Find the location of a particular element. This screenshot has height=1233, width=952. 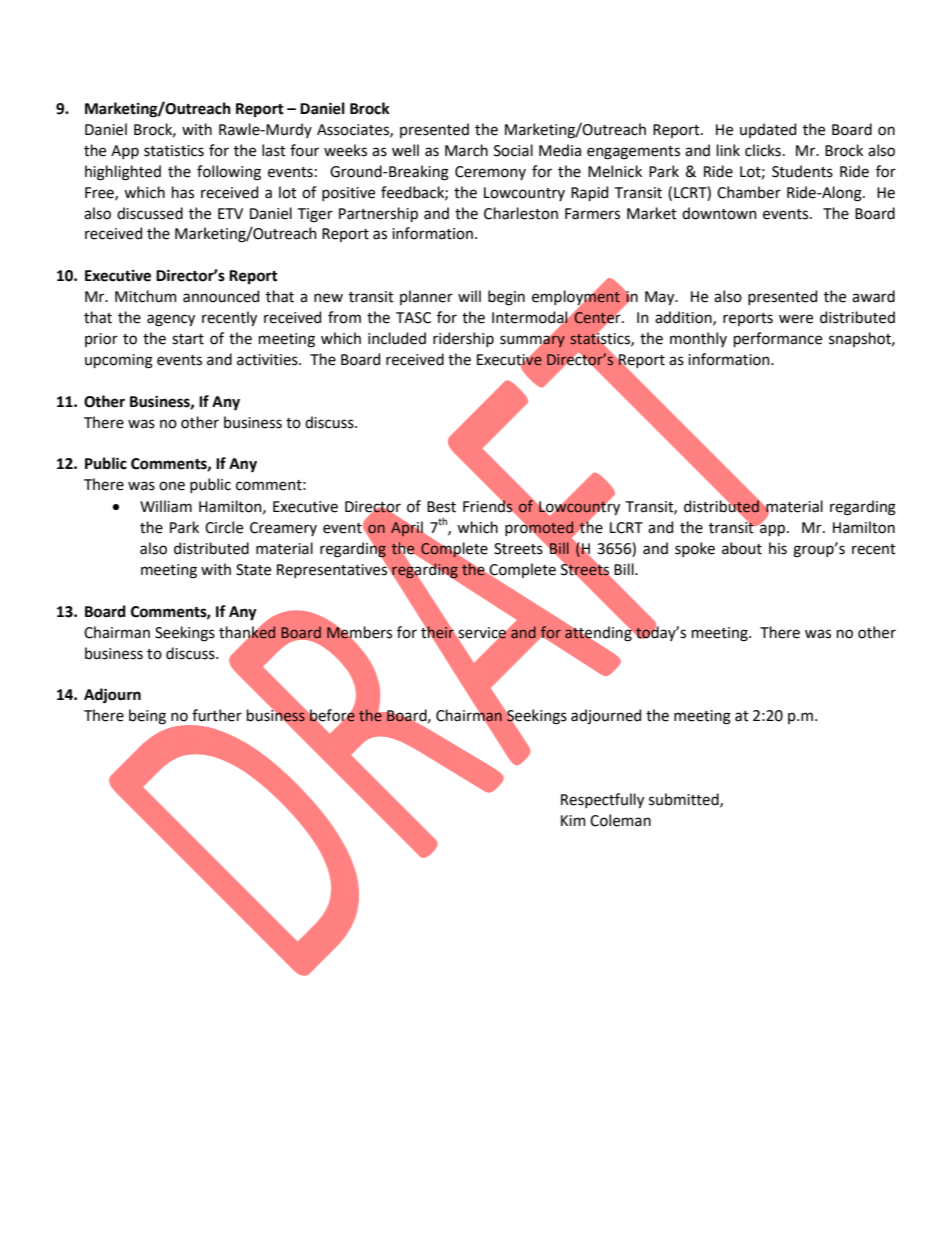

following is located at coordinates (229, 173).
